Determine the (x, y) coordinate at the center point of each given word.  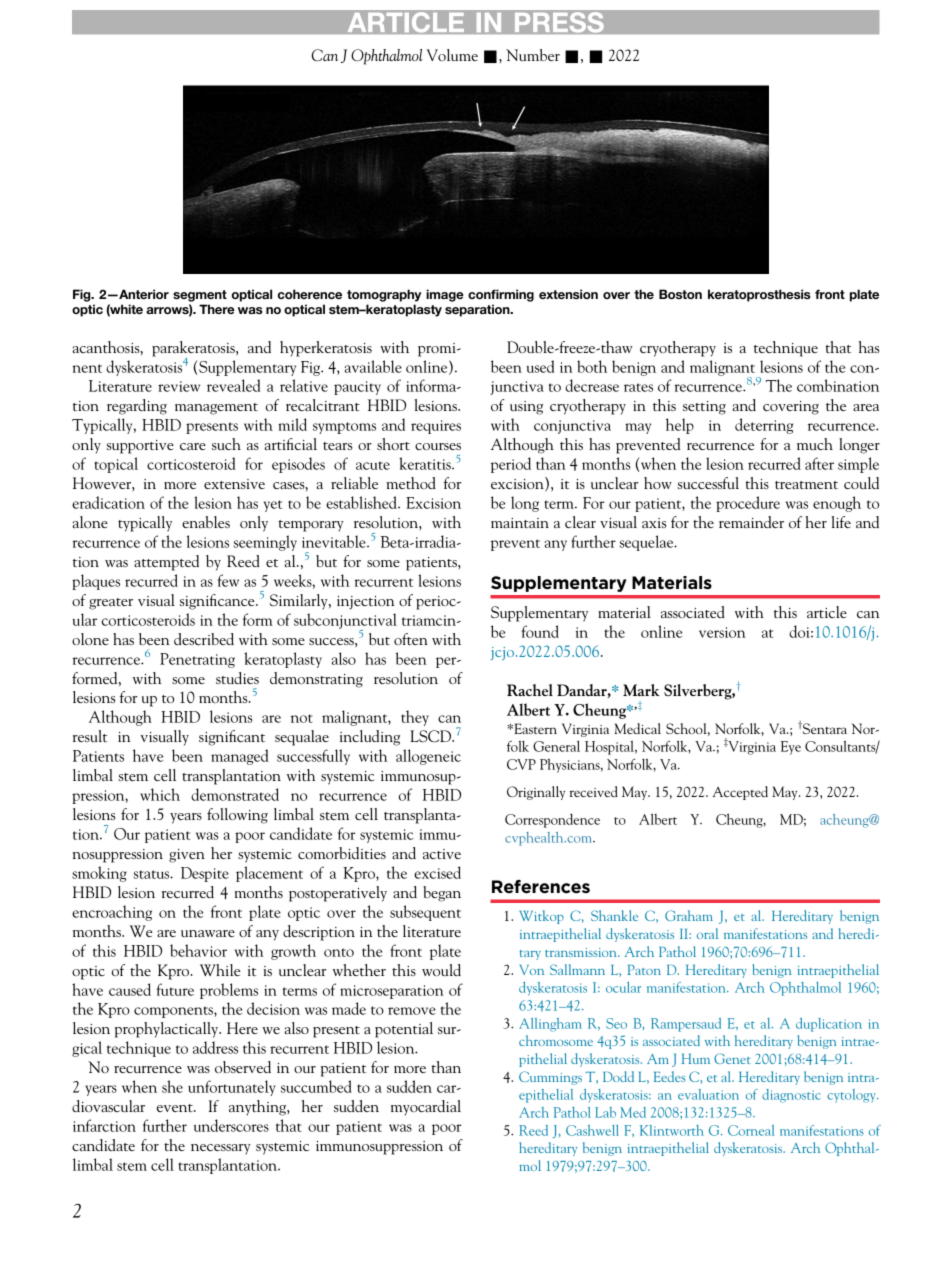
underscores (231, 1125)
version (722, 632)
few (228, 580)
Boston (680, 294)
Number (533, 55)
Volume (452, 55)
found (540, 631)
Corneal (751, 1130)
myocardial (426, 1108)
